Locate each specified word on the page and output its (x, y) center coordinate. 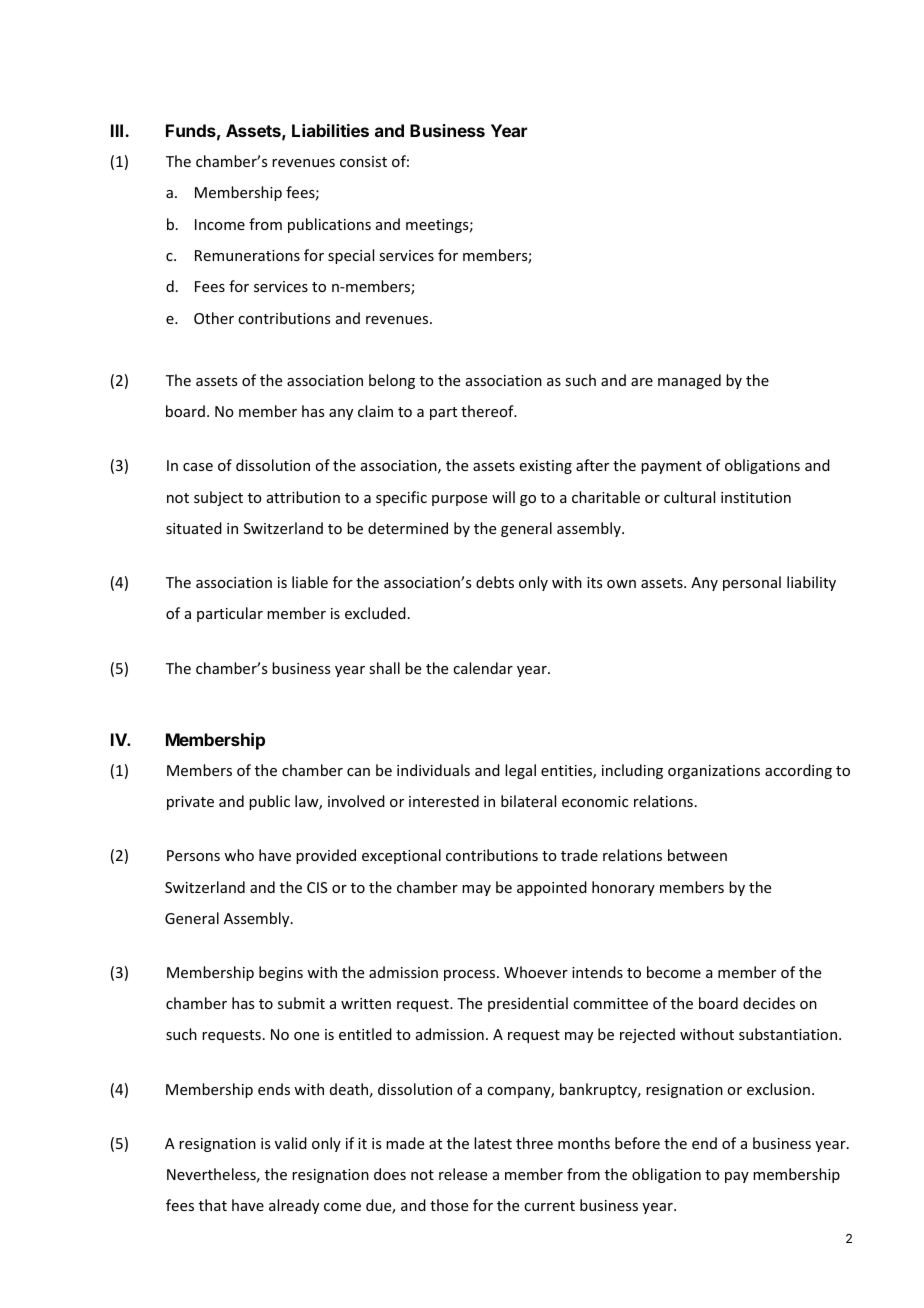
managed (689, 381)
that (213, 1205)
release (463, 1174)
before (637, 1143)
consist (363, 161)
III (118, 130)
